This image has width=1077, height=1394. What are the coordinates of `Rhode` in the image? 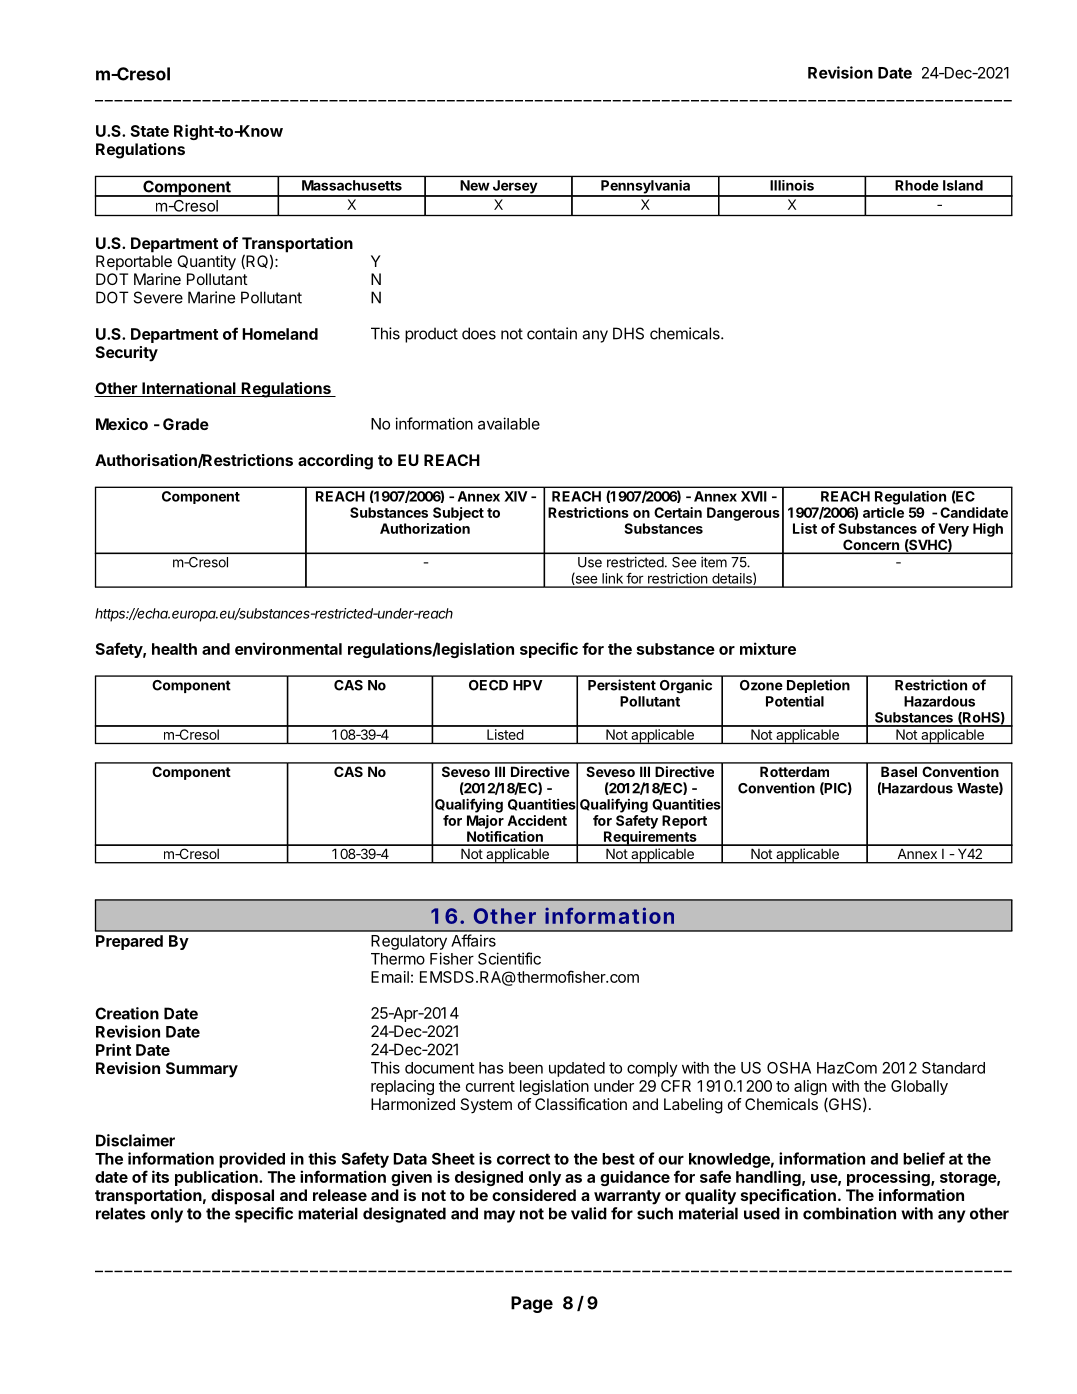 It's located at (917, 185).
